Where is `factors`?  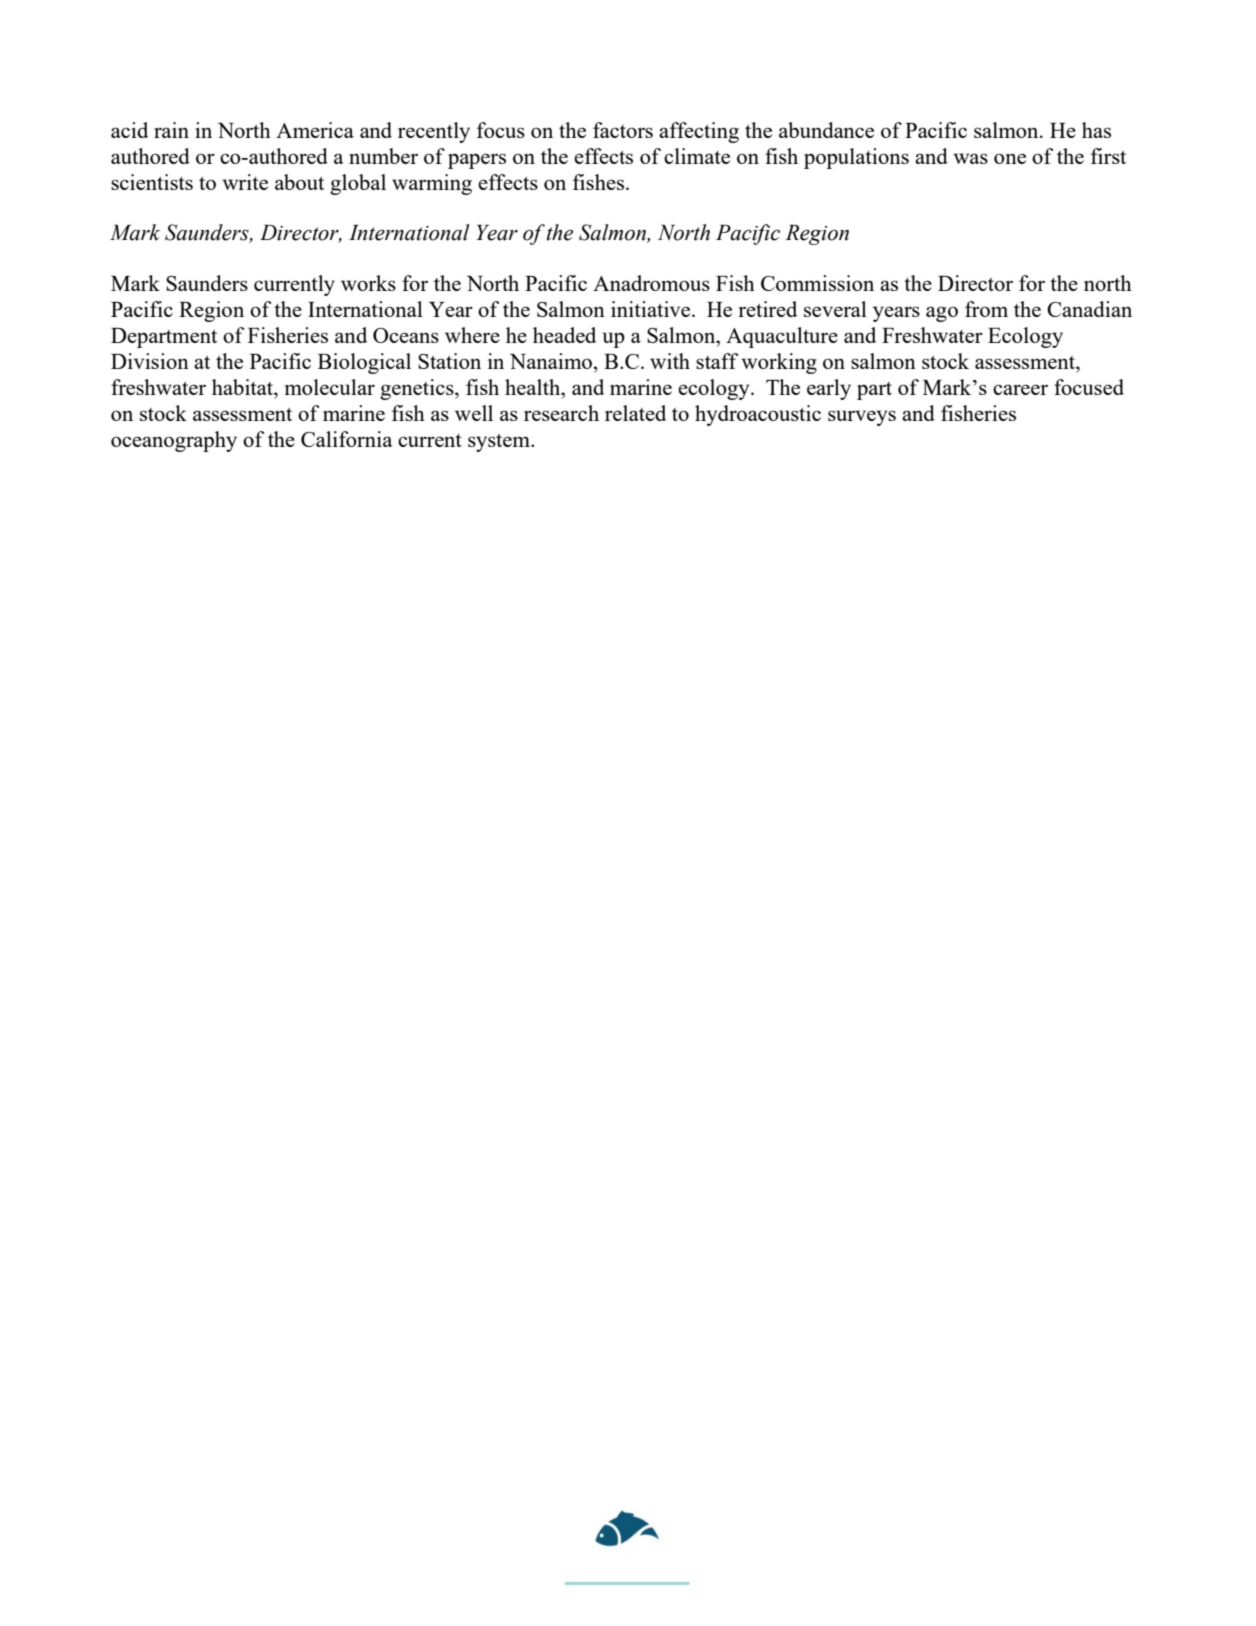 factors is located at coordinates (623, 130).
